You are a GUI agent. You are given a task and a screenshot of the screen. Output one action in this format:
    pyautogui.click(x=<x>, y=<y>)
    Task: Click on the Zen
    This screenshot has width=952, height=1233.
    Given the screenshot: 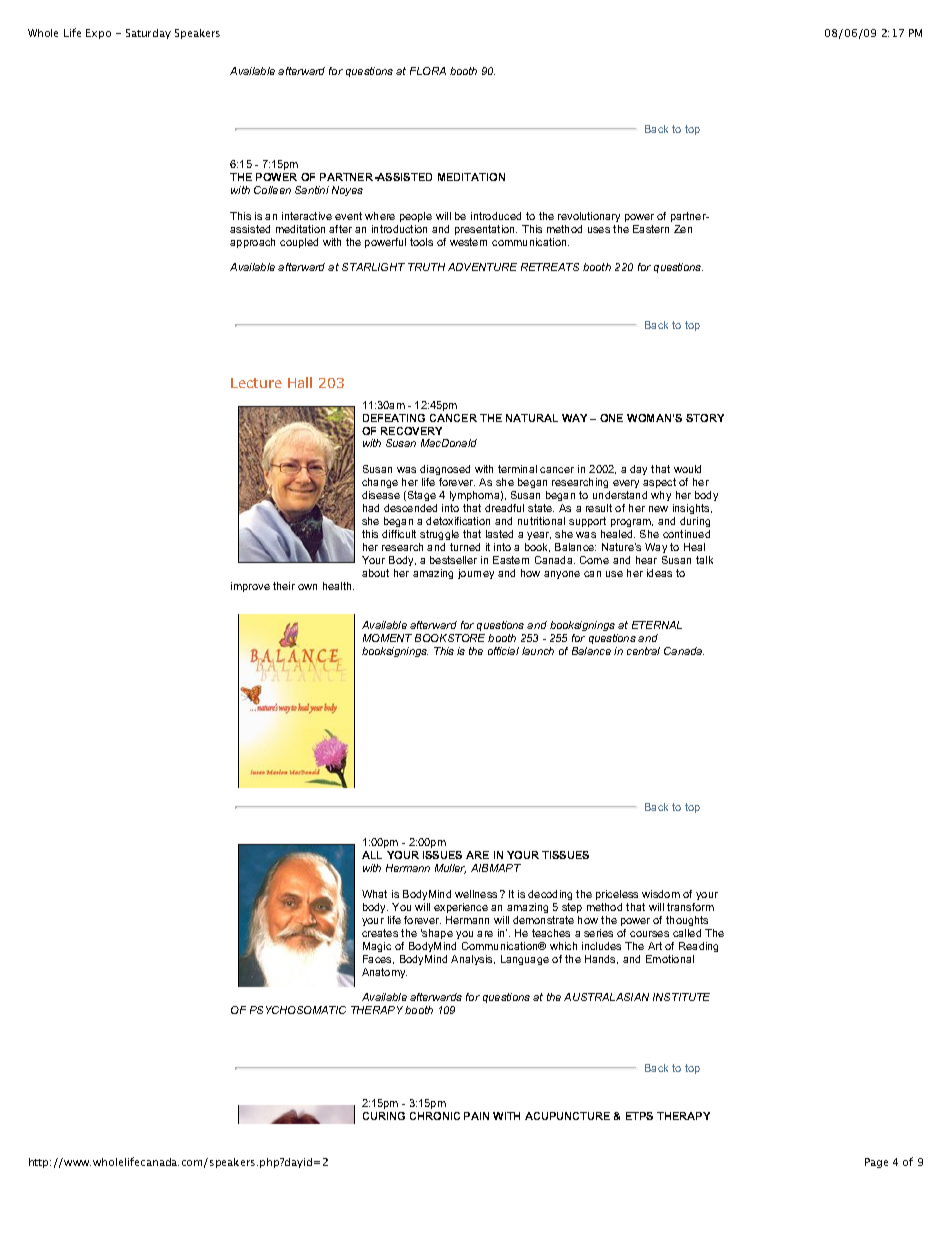 What is the action you would take?
    pyautogui.click(x=683, y=229)
